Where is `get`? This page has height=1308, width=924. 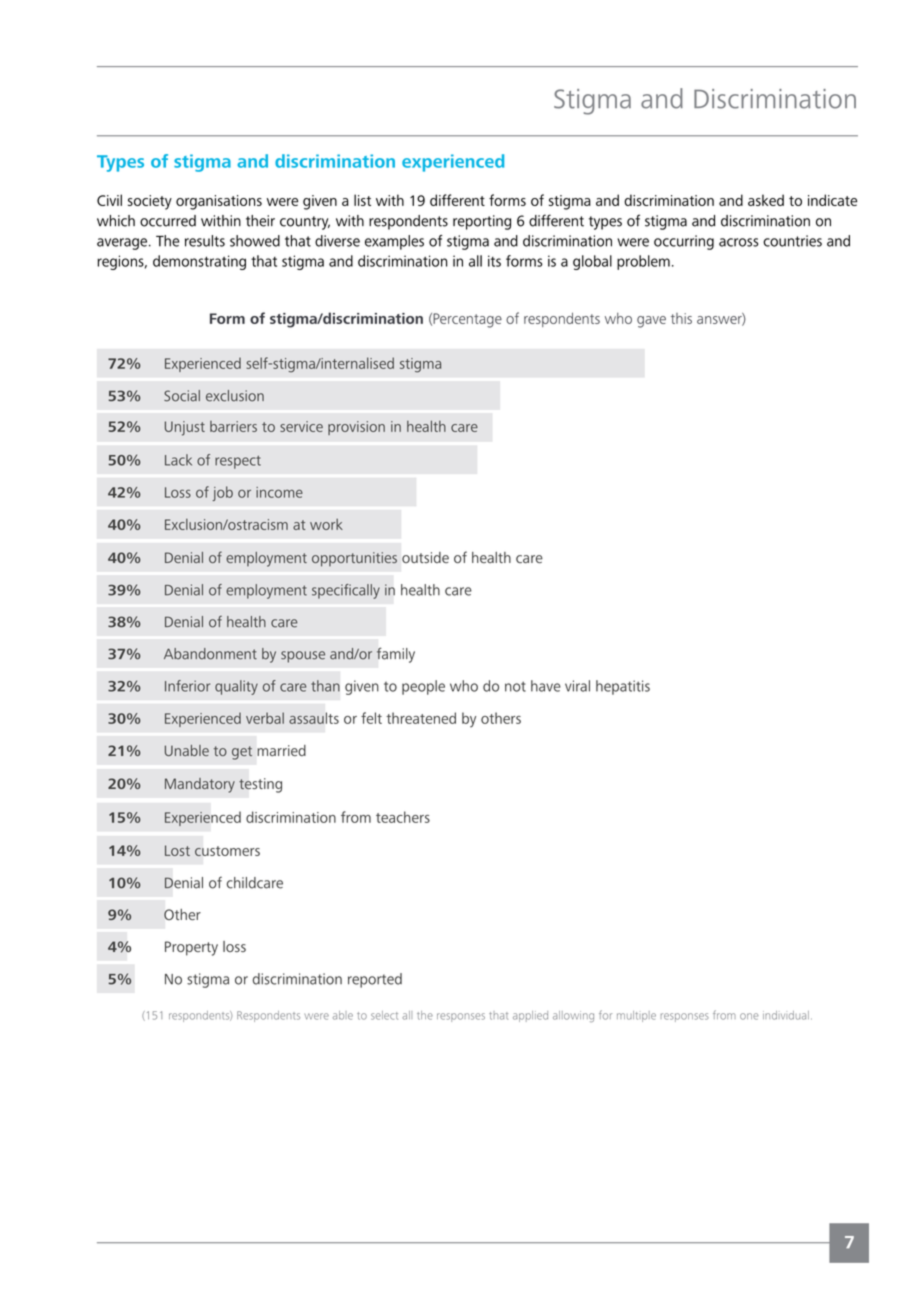 get is located at coordinates (242, 753).
